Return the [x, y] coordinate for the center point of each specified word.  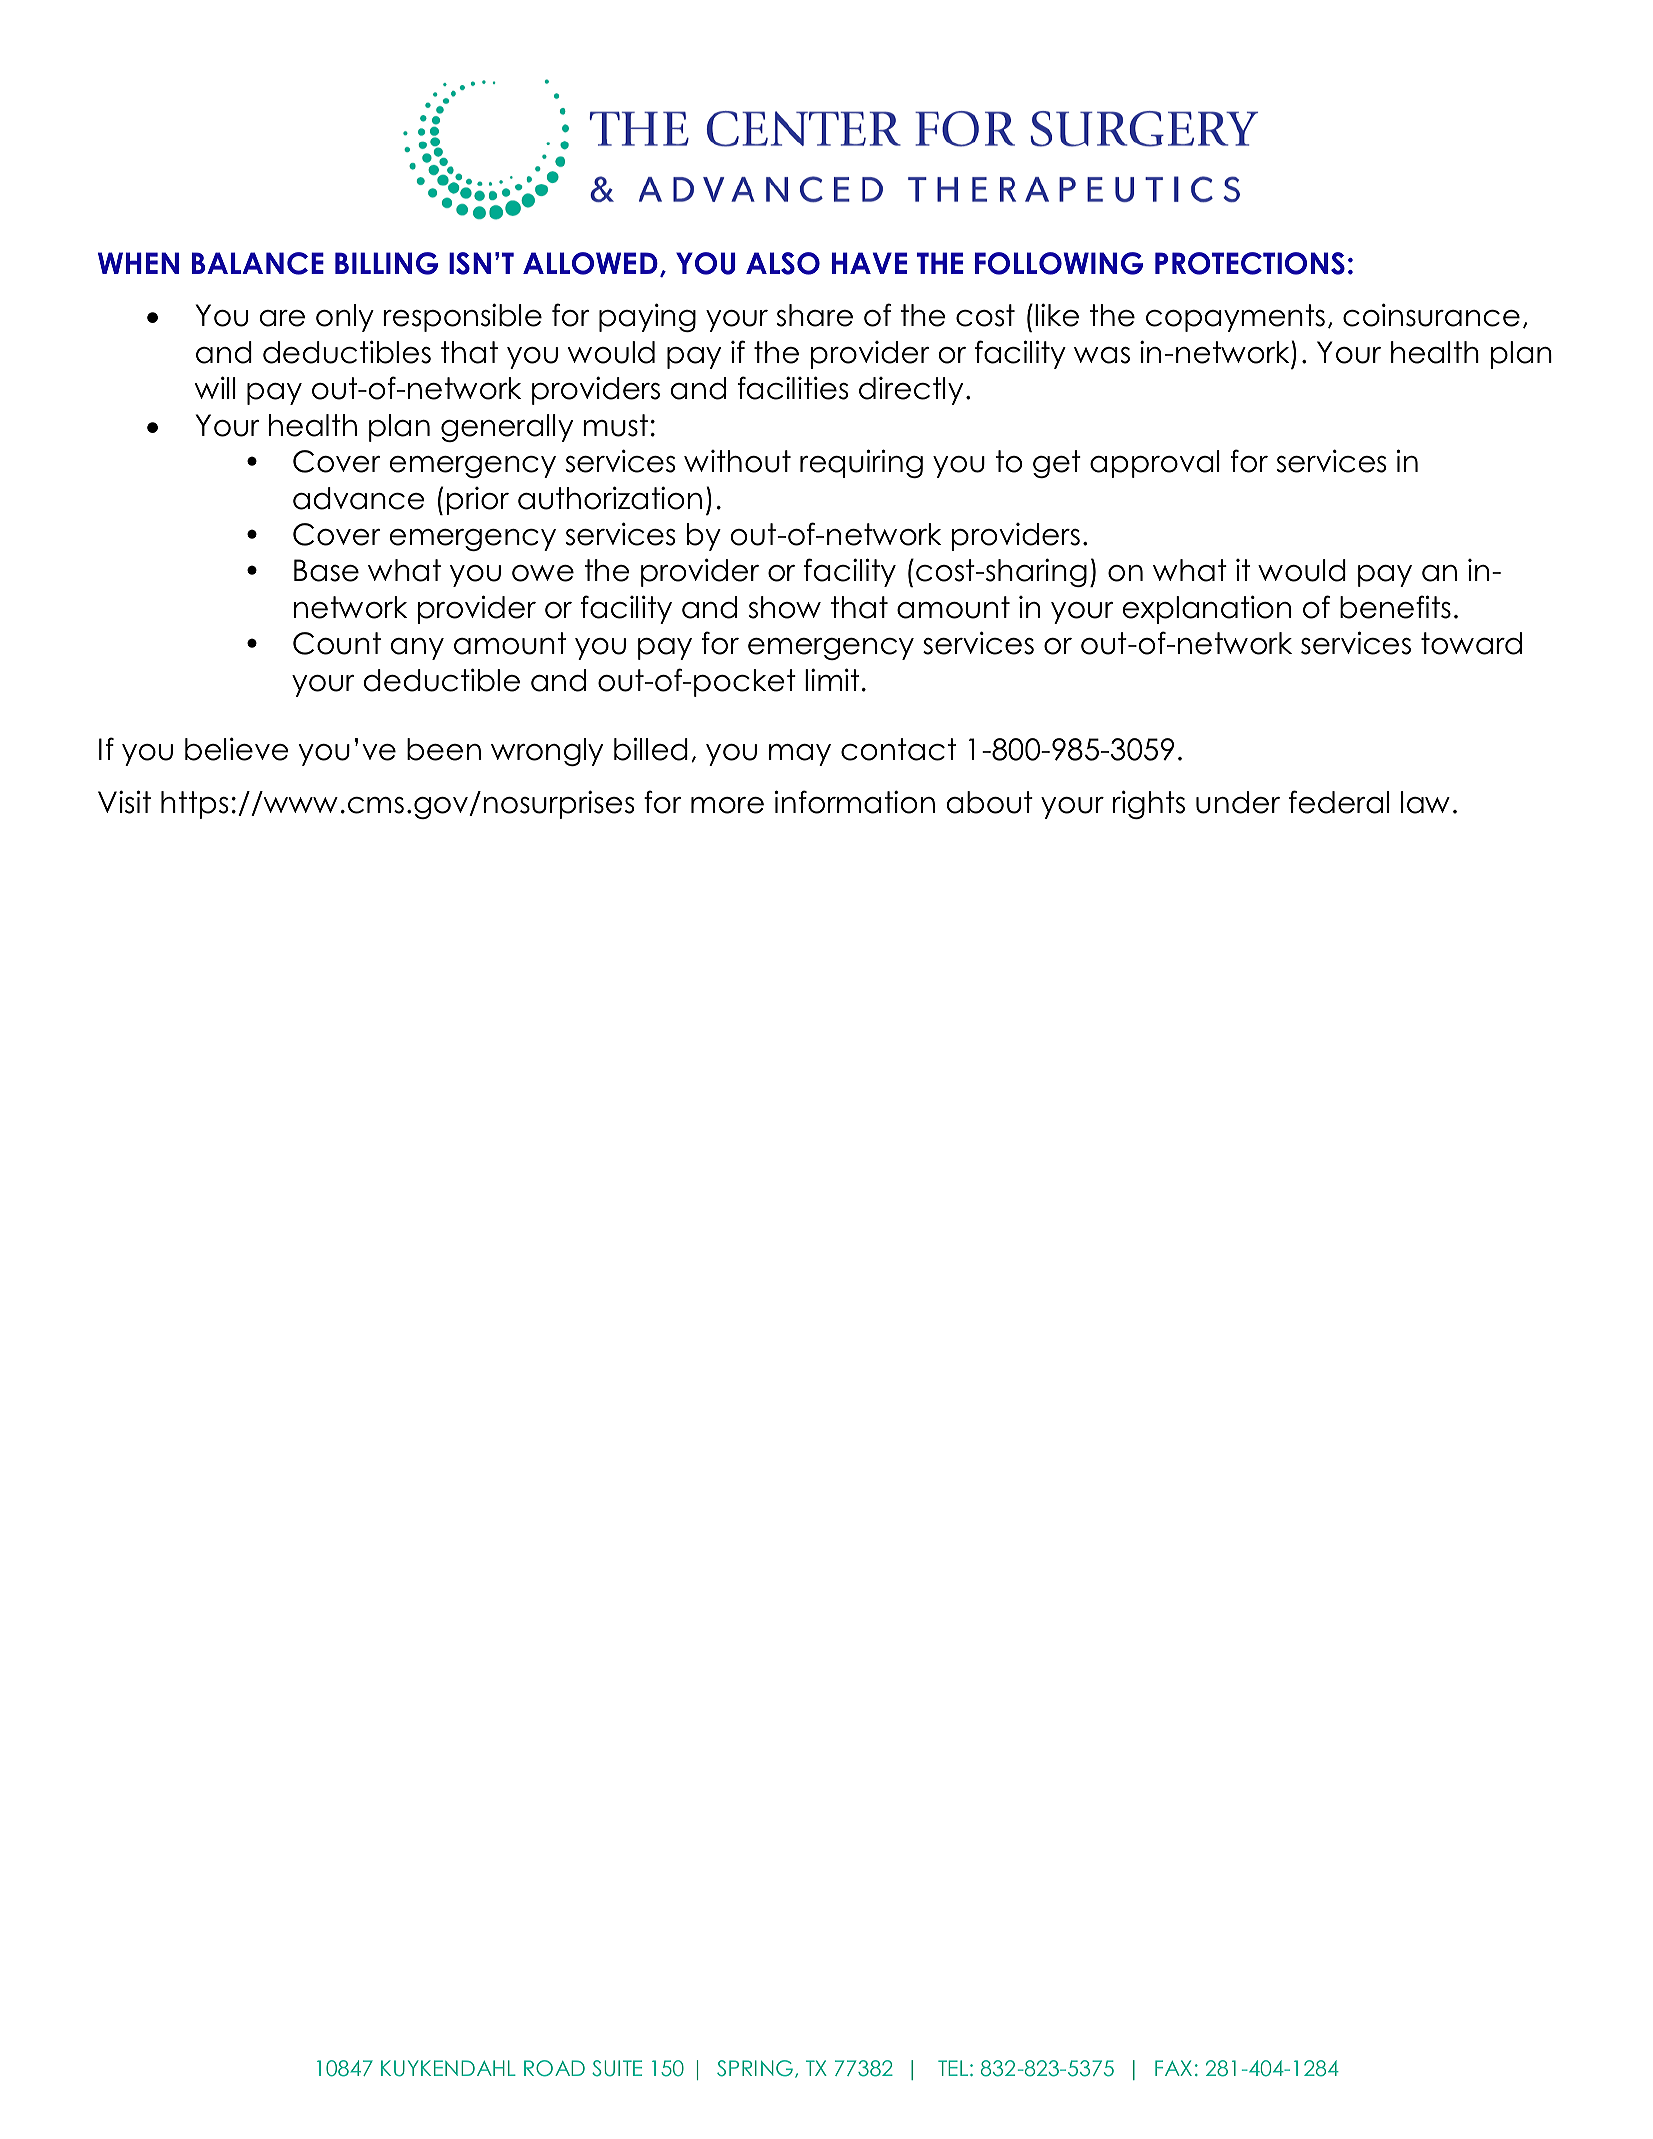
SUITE [617, 2068]
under [1238, 802]
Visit [124, 802]
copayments [1235, 318]
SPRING [755, 2068]
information [855, 802]
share [815, 315]
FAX [1173, 2068]
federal [1339, 802]
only [345, 318]
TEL [954, 2068]
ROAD [554, 2068]
